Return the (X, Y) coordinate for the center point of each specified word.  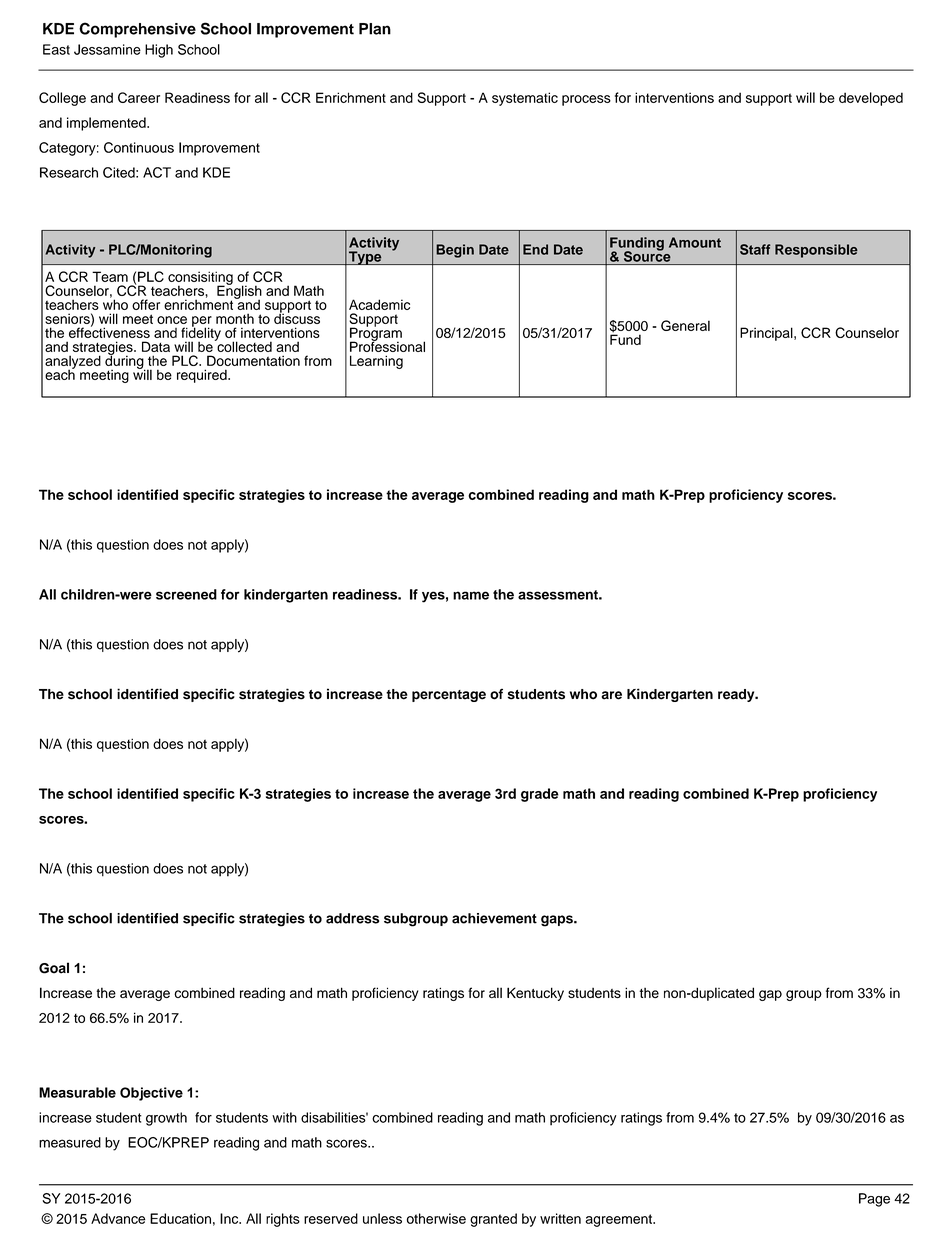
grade (540, 795)
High (159, 51)
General (685, 325)
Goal (54, 968)
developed (871, 99)
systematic (525, 99)
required (203, 376)
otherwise (436, 1218)
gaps (558, 921)
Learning (376, 362)
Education (180, 1218)
